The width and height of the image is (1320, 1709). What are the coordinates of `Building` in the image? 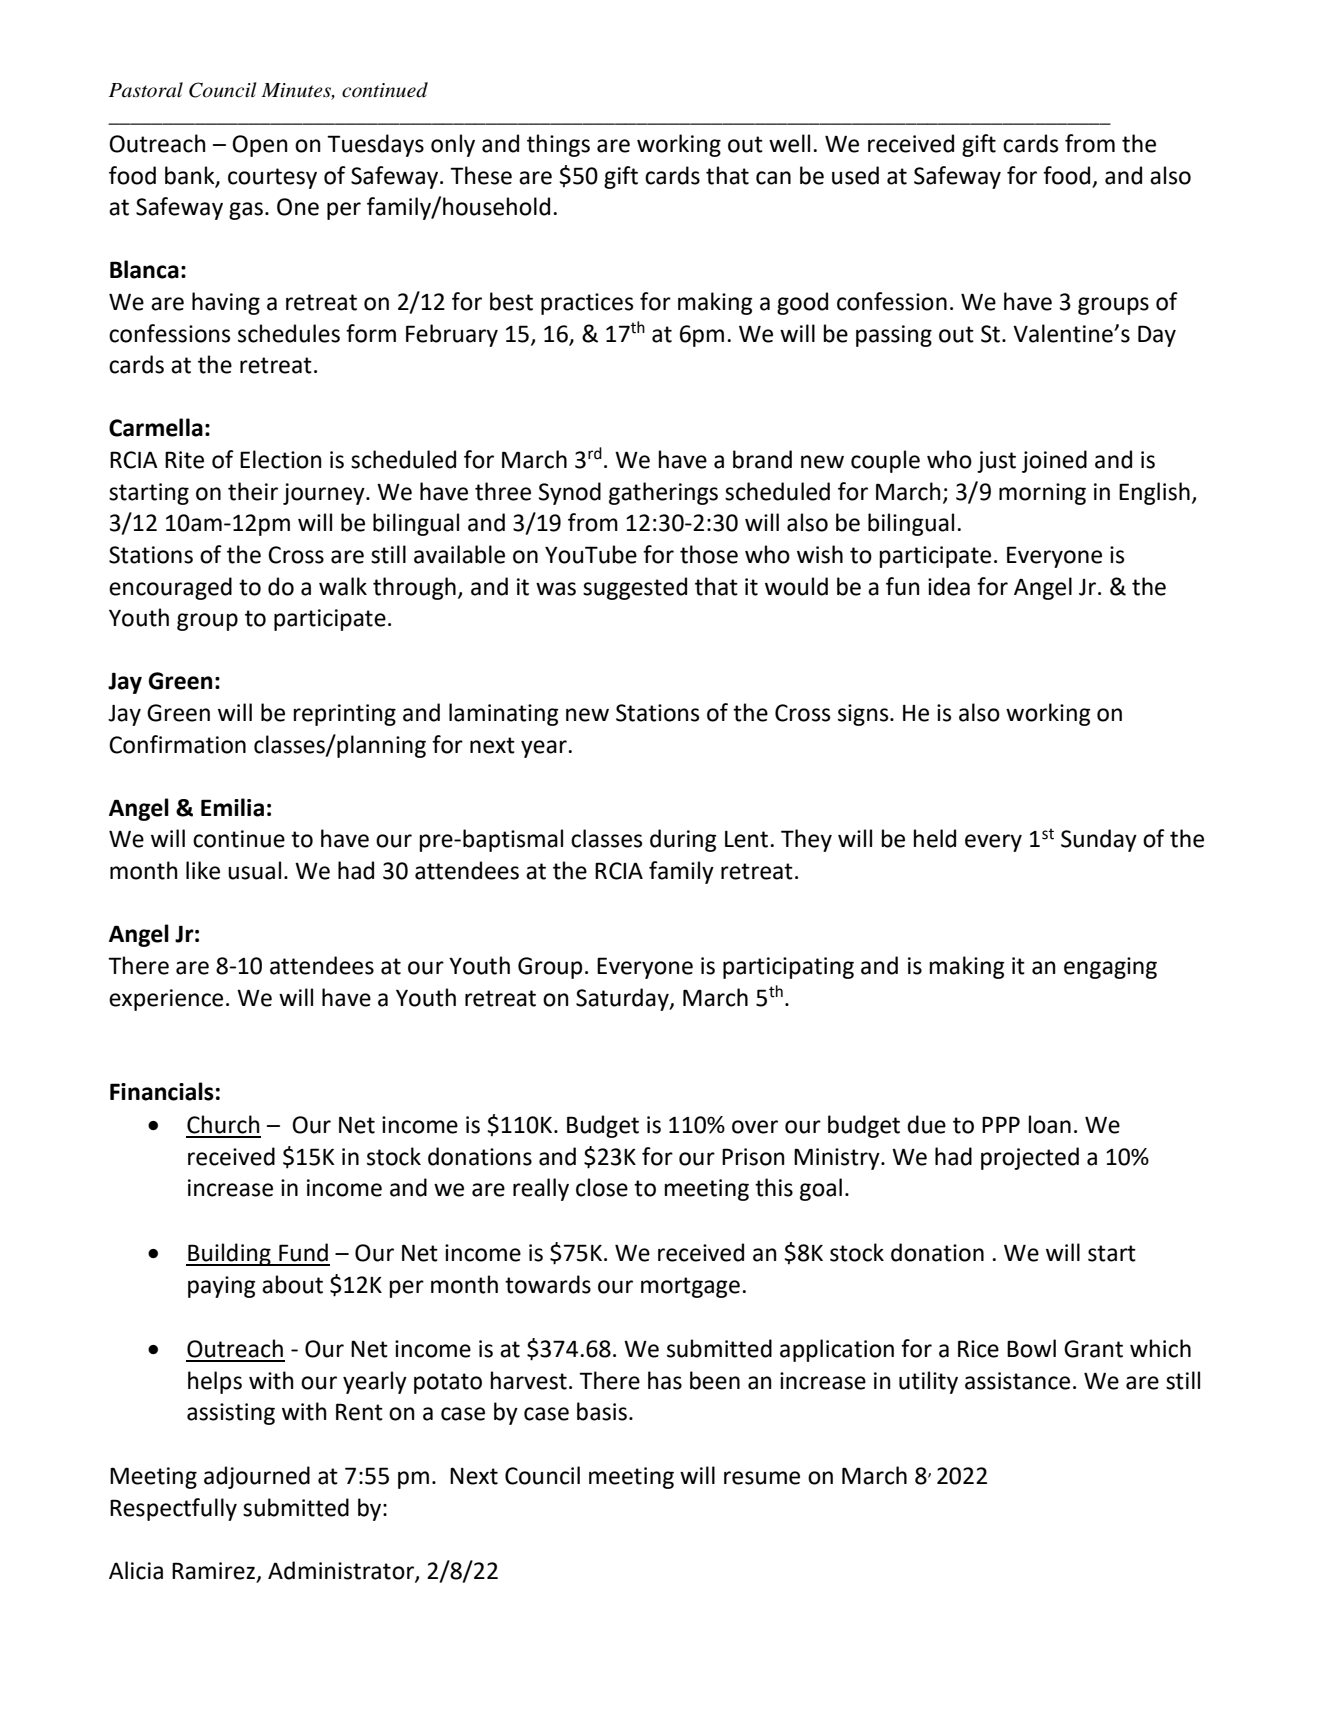 It's located at (229, 1254).
